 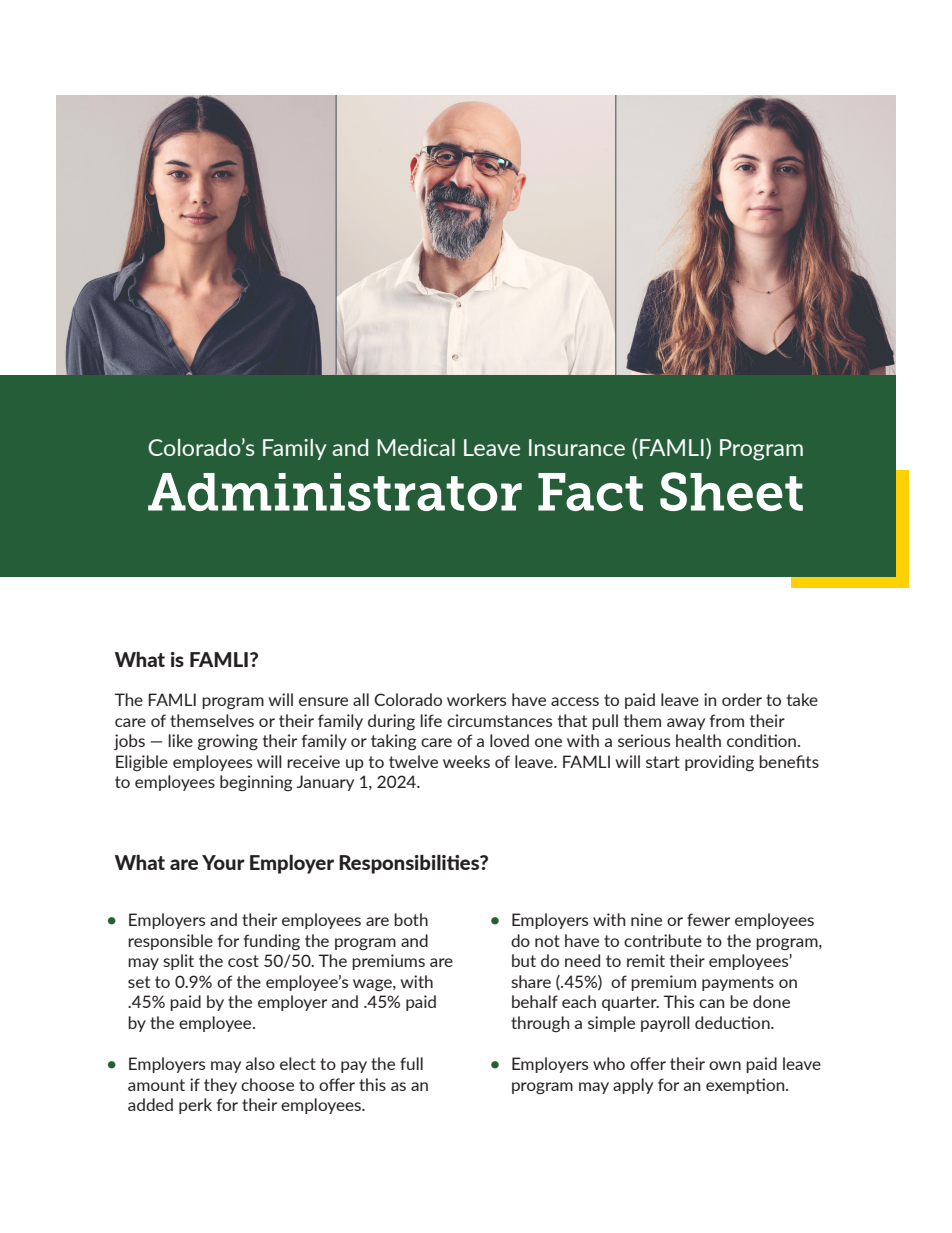 I want to click on weeks, so click(x=466, y=761).
